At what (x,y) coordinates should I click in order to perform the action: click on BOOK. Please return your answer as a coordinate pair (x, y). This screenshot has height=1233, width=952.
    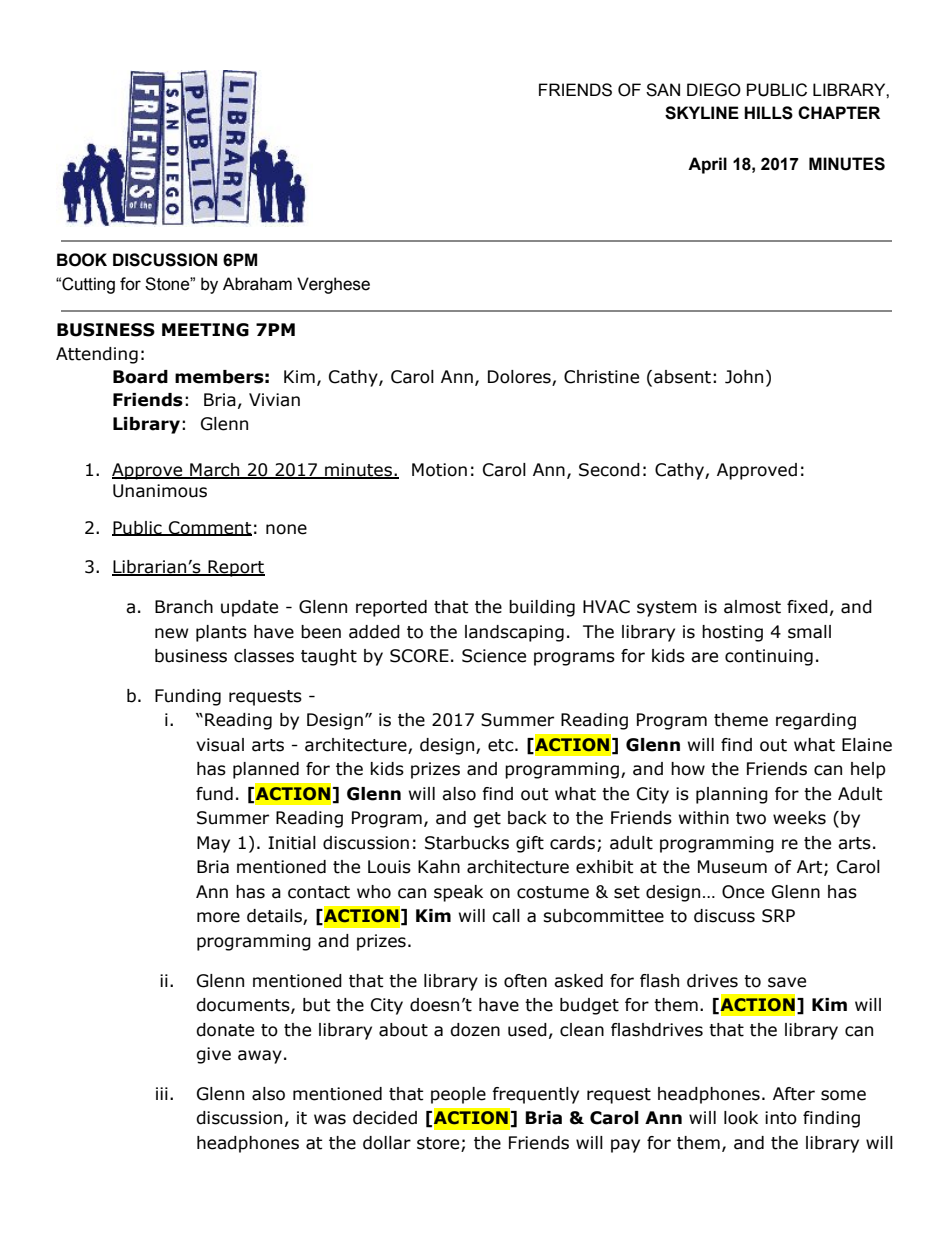
    Looking at the image, I should click on (82, 260).
